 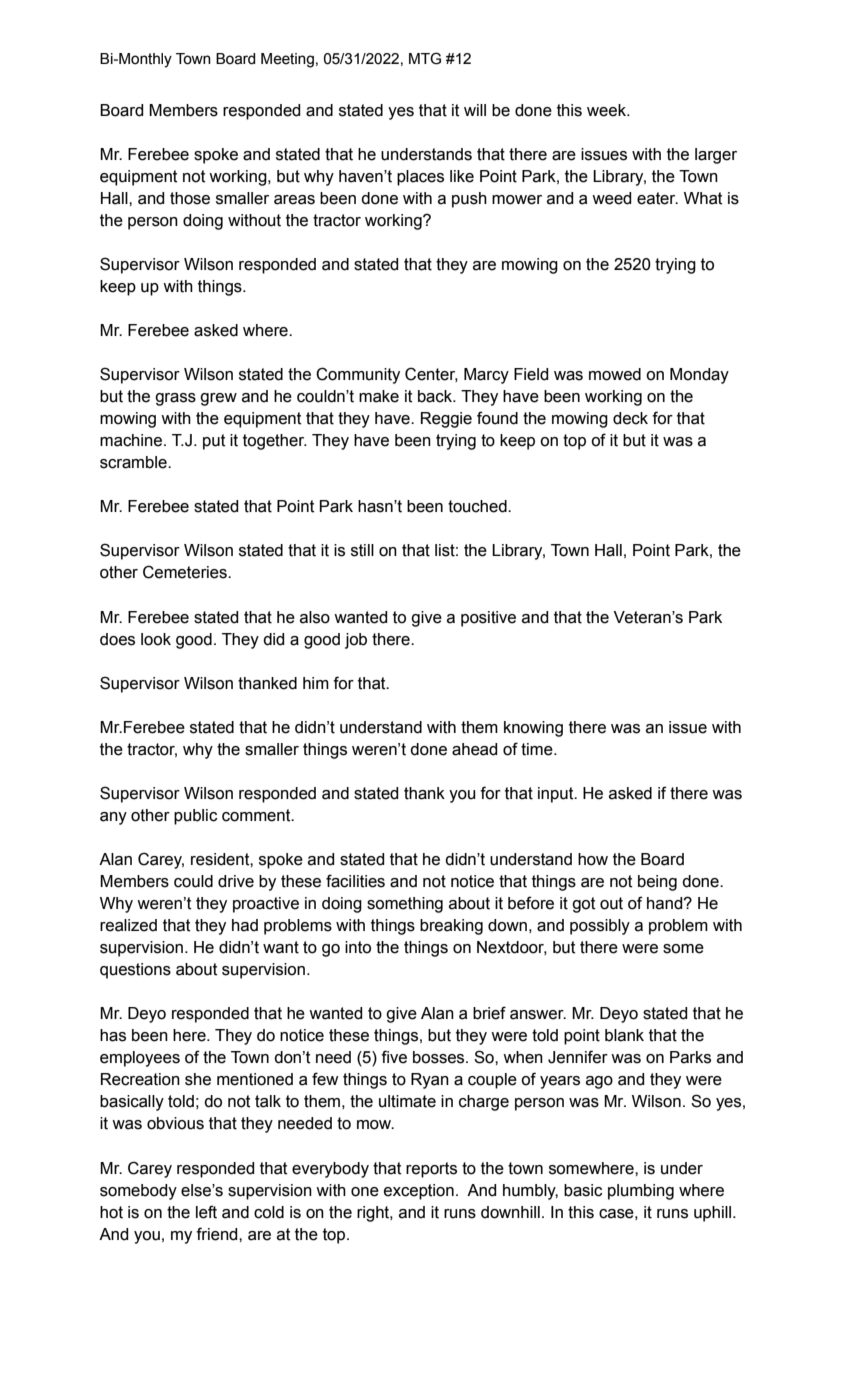 I want to click on MTG, so click(x=425, y=58).
